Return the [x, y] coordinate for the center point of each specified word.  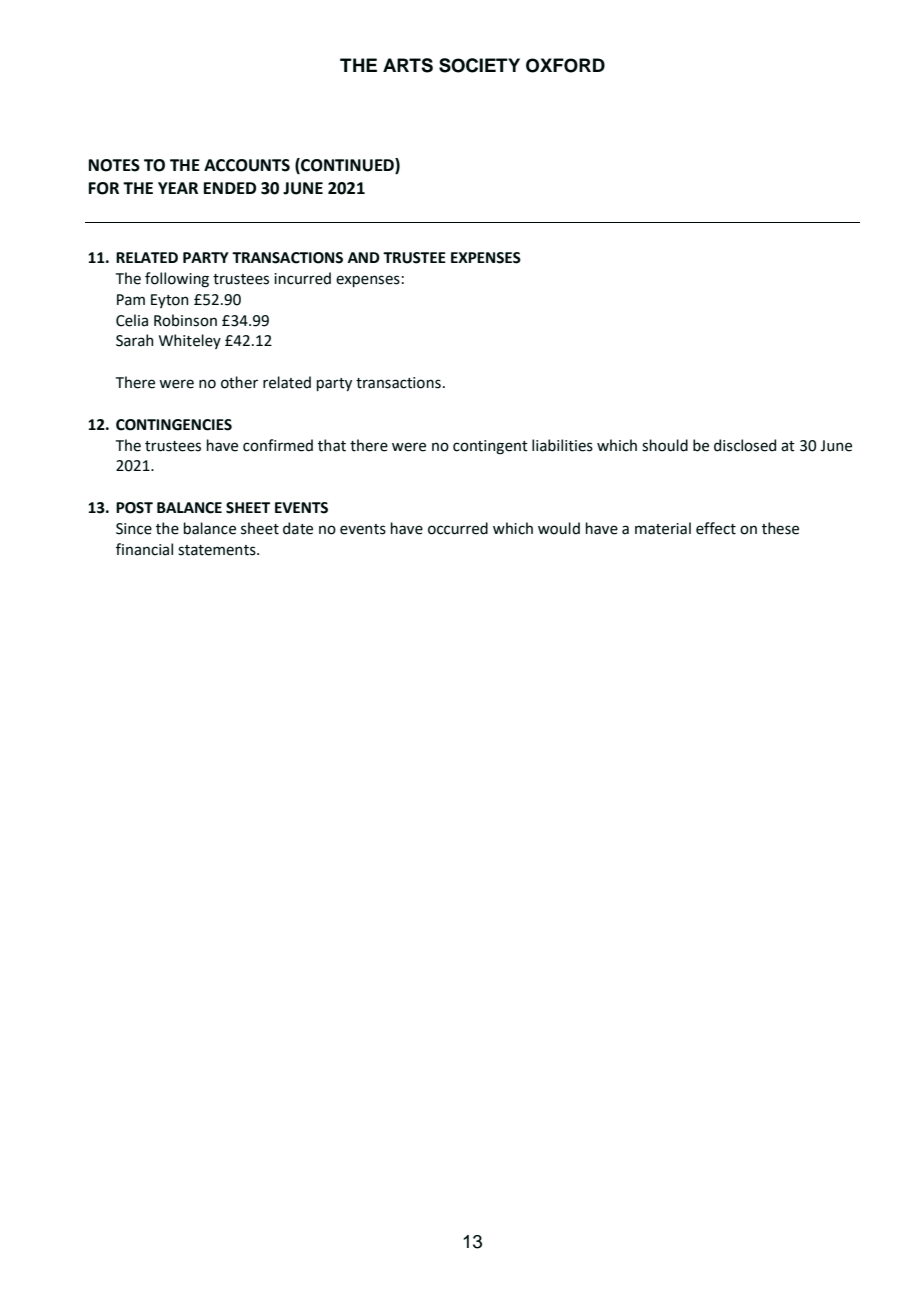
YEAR [178, 188]
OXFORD [565, 65]
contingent [490, 447]
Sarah [134, 340]
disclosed [745, 445]
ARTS [408, 65]
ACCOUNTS [247, 165]
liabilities [562, 445]
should [665, 445]
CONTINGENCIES [174, 425]
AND [364, 257]
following [177, 280]
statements [218, 550]
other [239, 382]
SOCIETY [479, 65]
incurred [302, 278]
